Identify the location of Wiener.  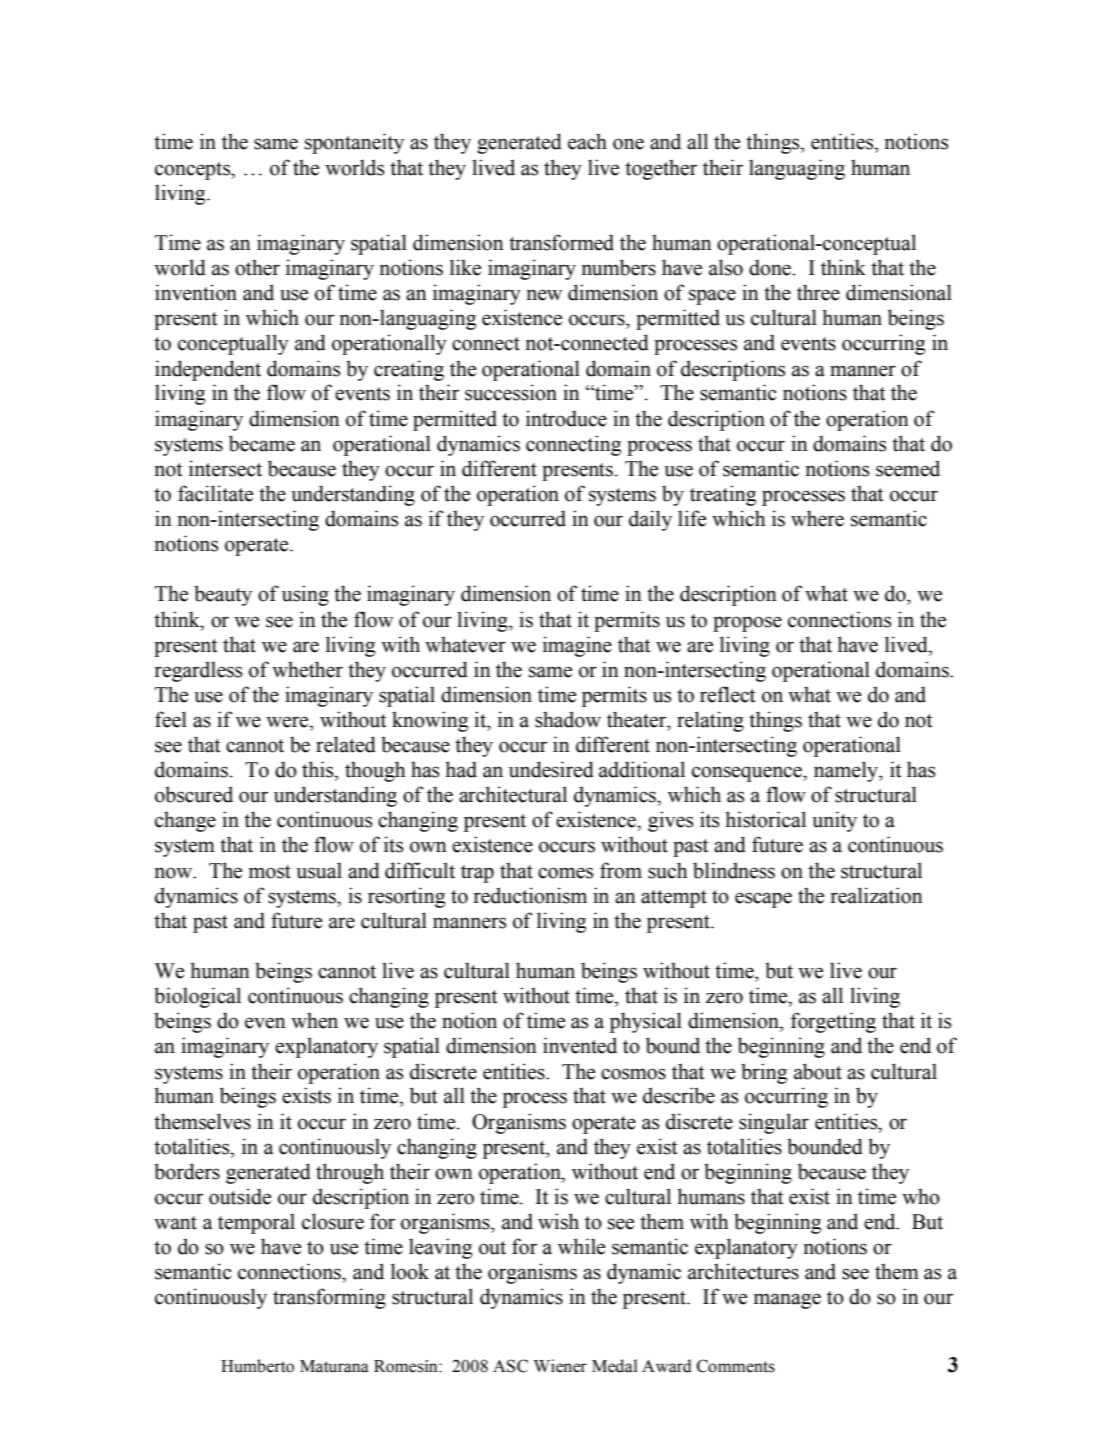
(560, 1366).
